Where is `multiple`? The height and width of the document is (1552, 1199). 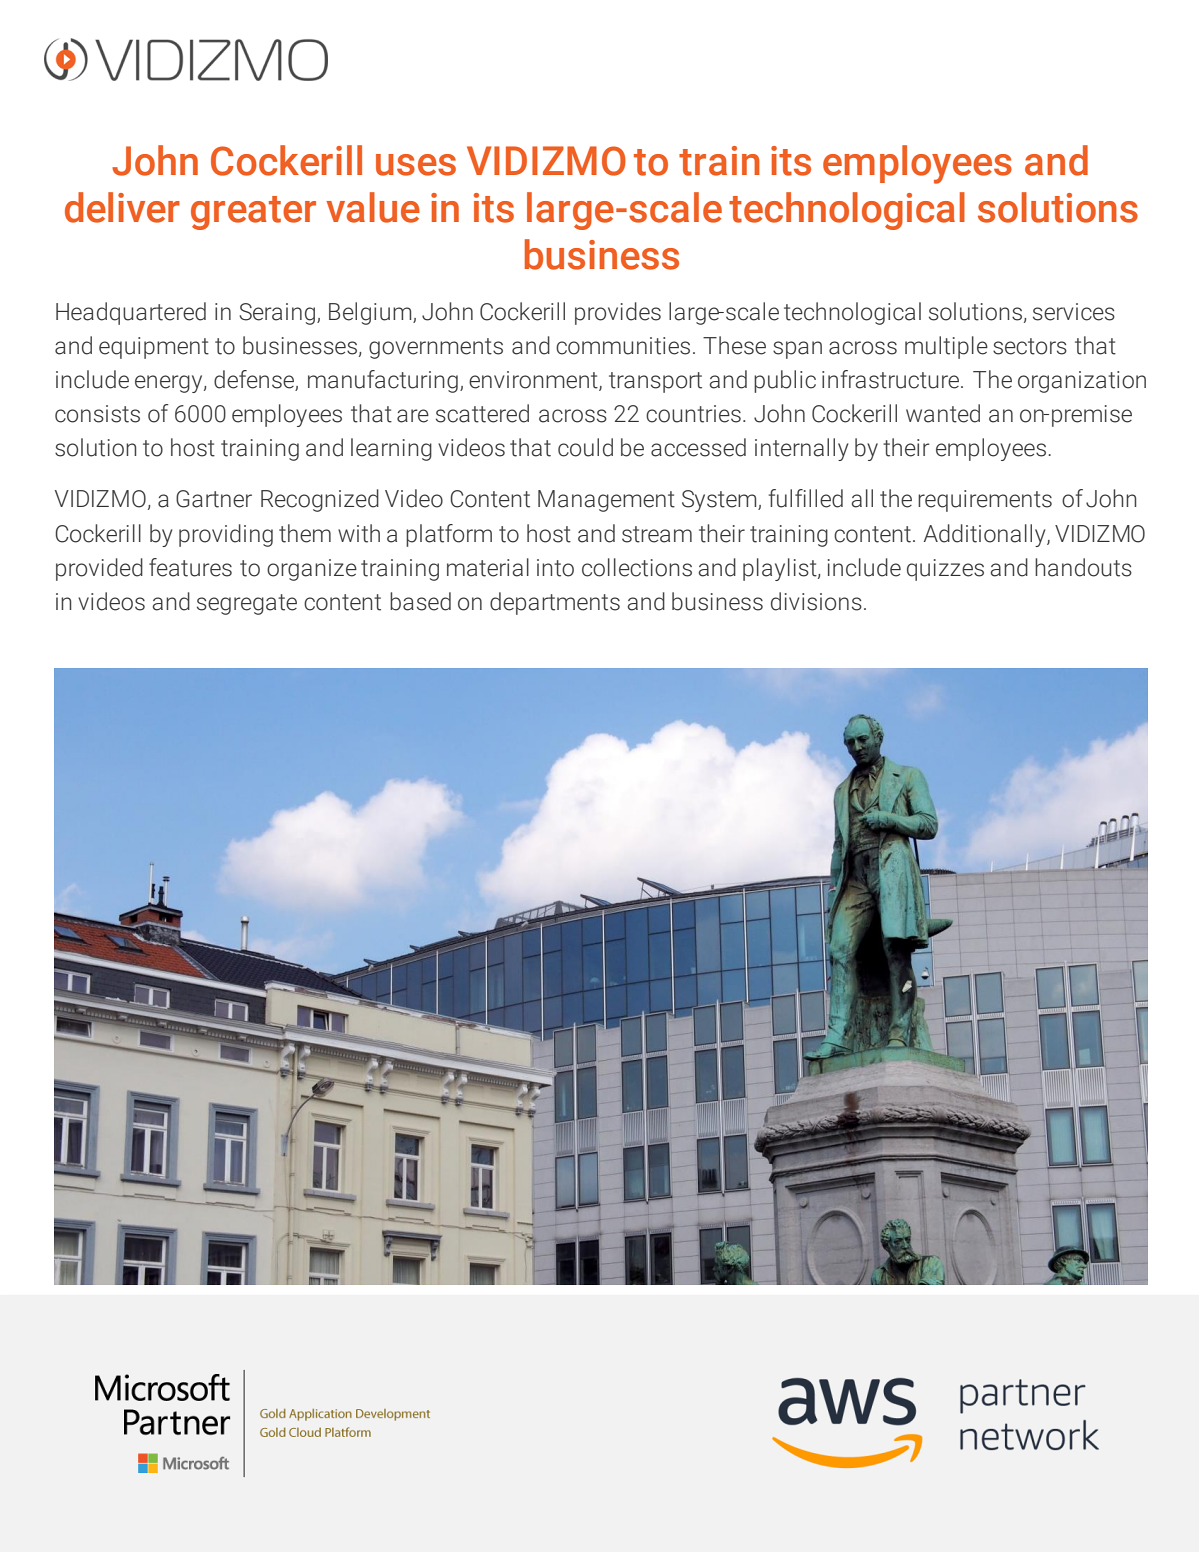 multiple is located at coordinates (946, 347).
